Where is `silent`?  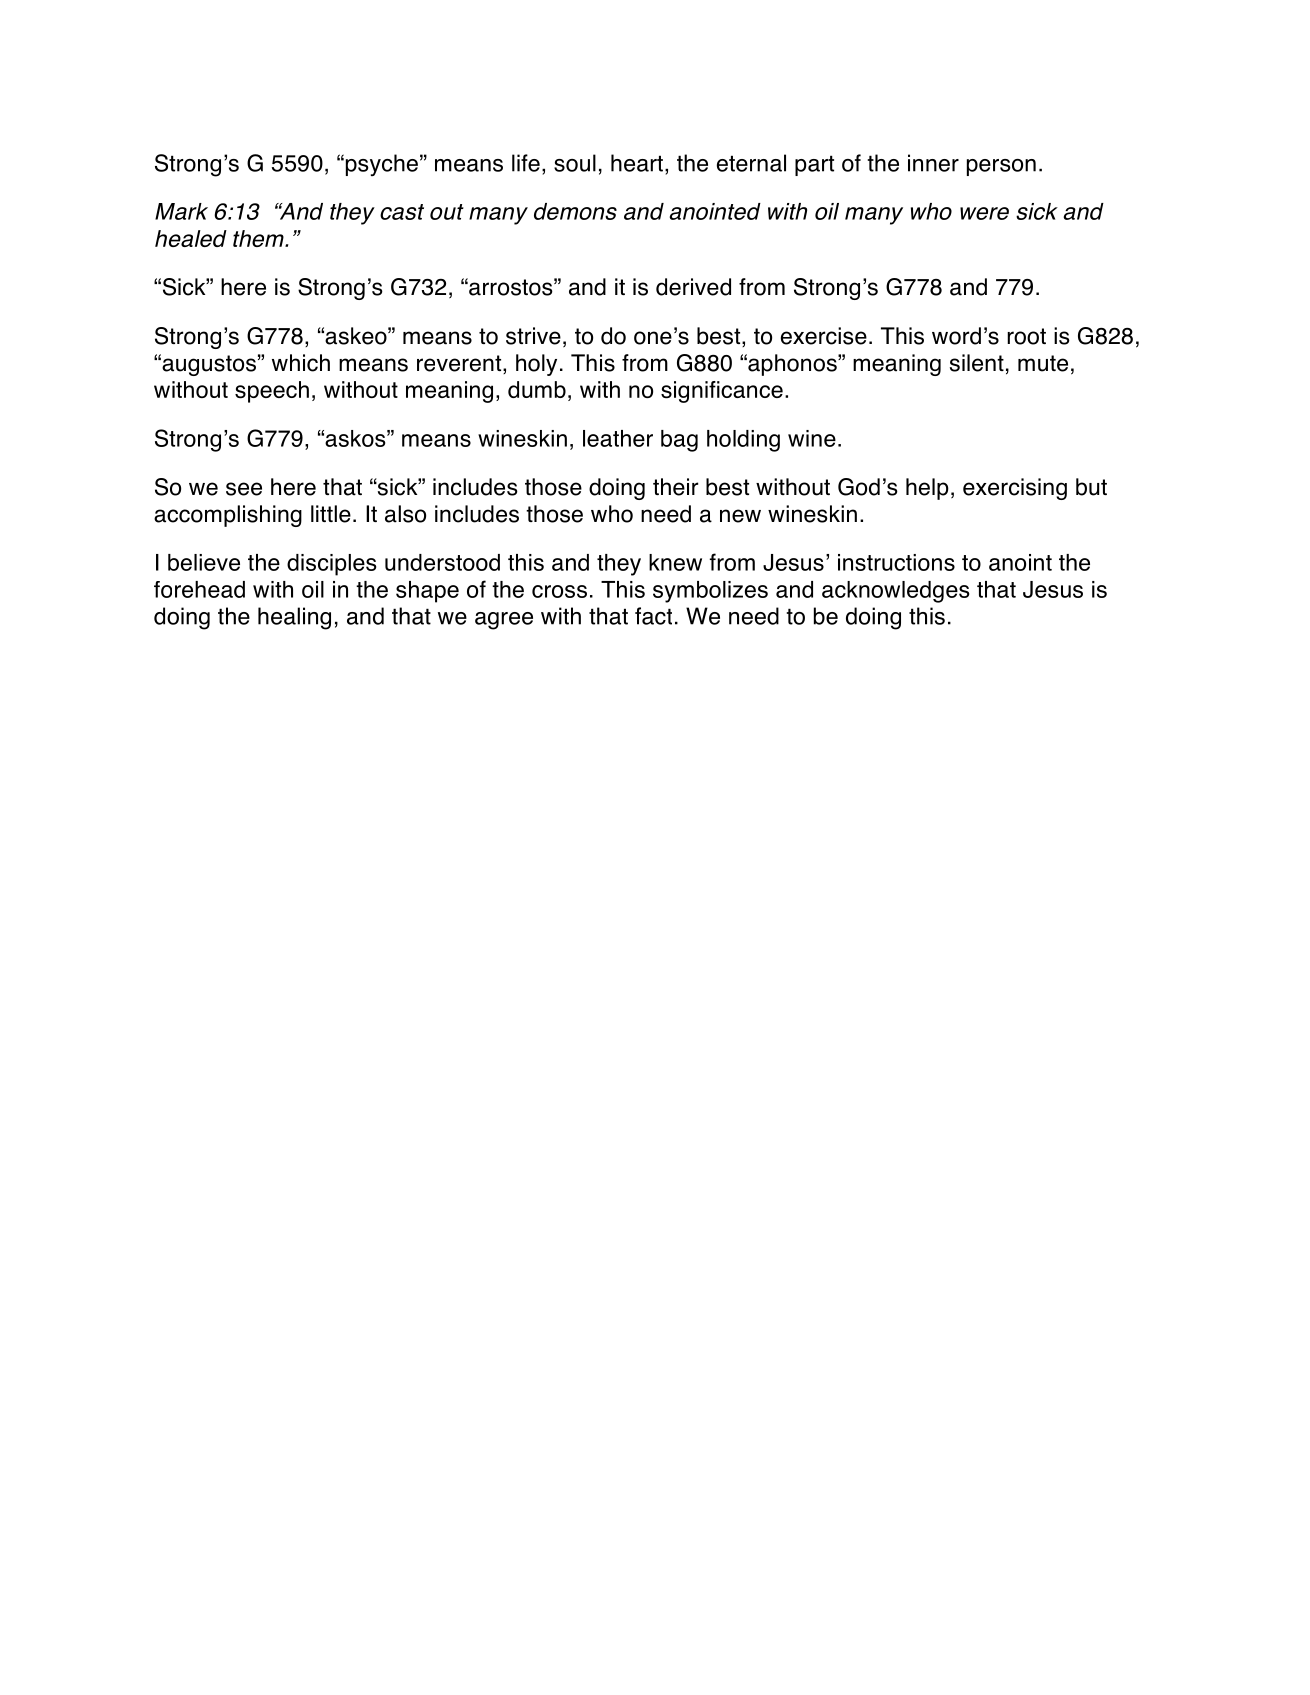
silent is located at coordinates (977, 363).
